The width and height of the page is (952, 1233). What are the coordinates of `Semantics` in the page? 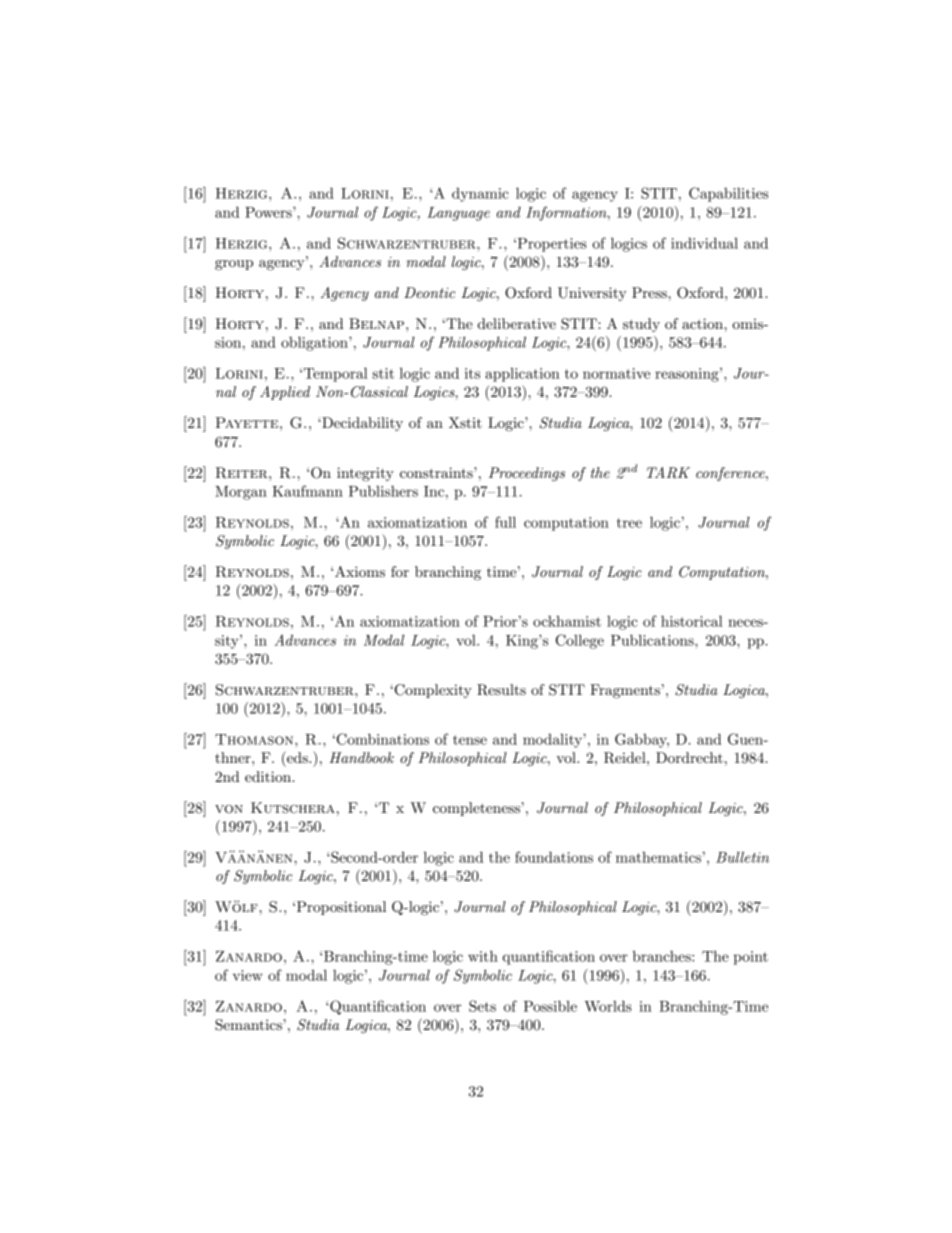 It's located at (249, 1025).
